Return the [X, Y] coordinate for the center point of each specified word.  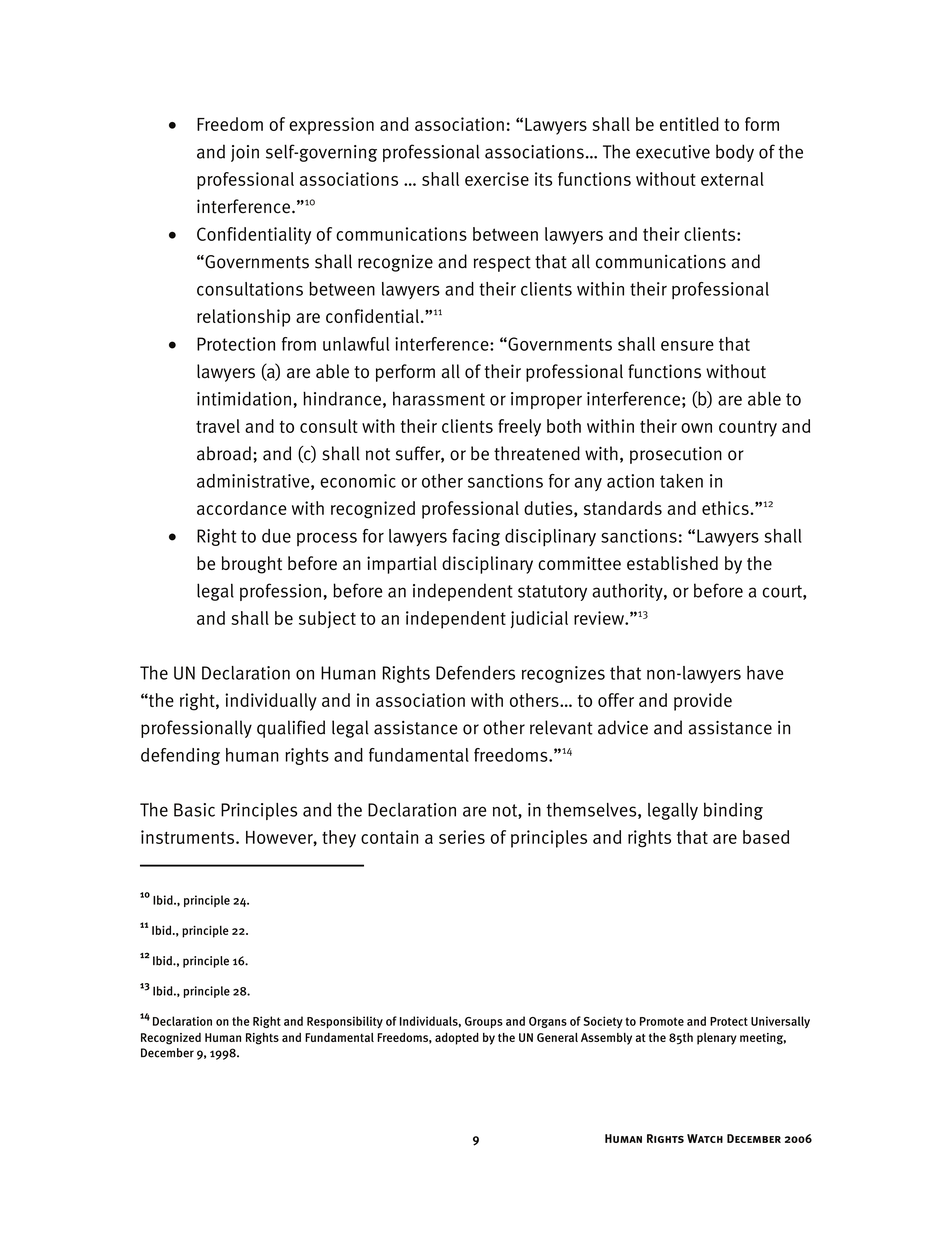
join [245, 153]
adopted [457, 1038]
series [462, 837]
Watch [705, 1138]
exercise [497, 179]
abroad [224, 453]
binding [733, 811]
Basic [194, 810]
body [735, 153]
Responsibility [345, 1022]
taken [681, 481]
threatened [537, 453]
